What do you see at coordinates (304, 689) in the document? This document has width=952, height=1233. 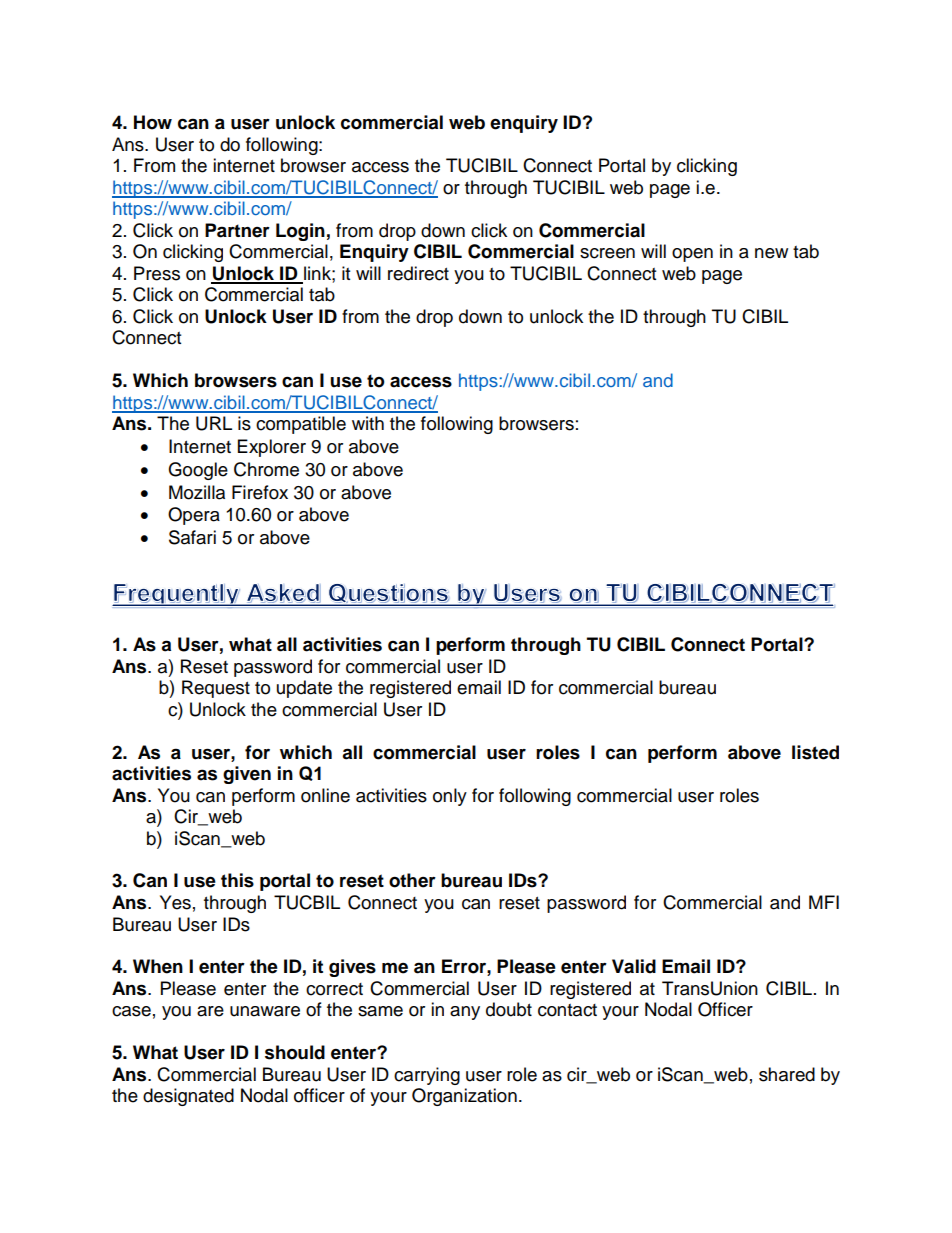 I see `update` at bounding box center [304, 689].
